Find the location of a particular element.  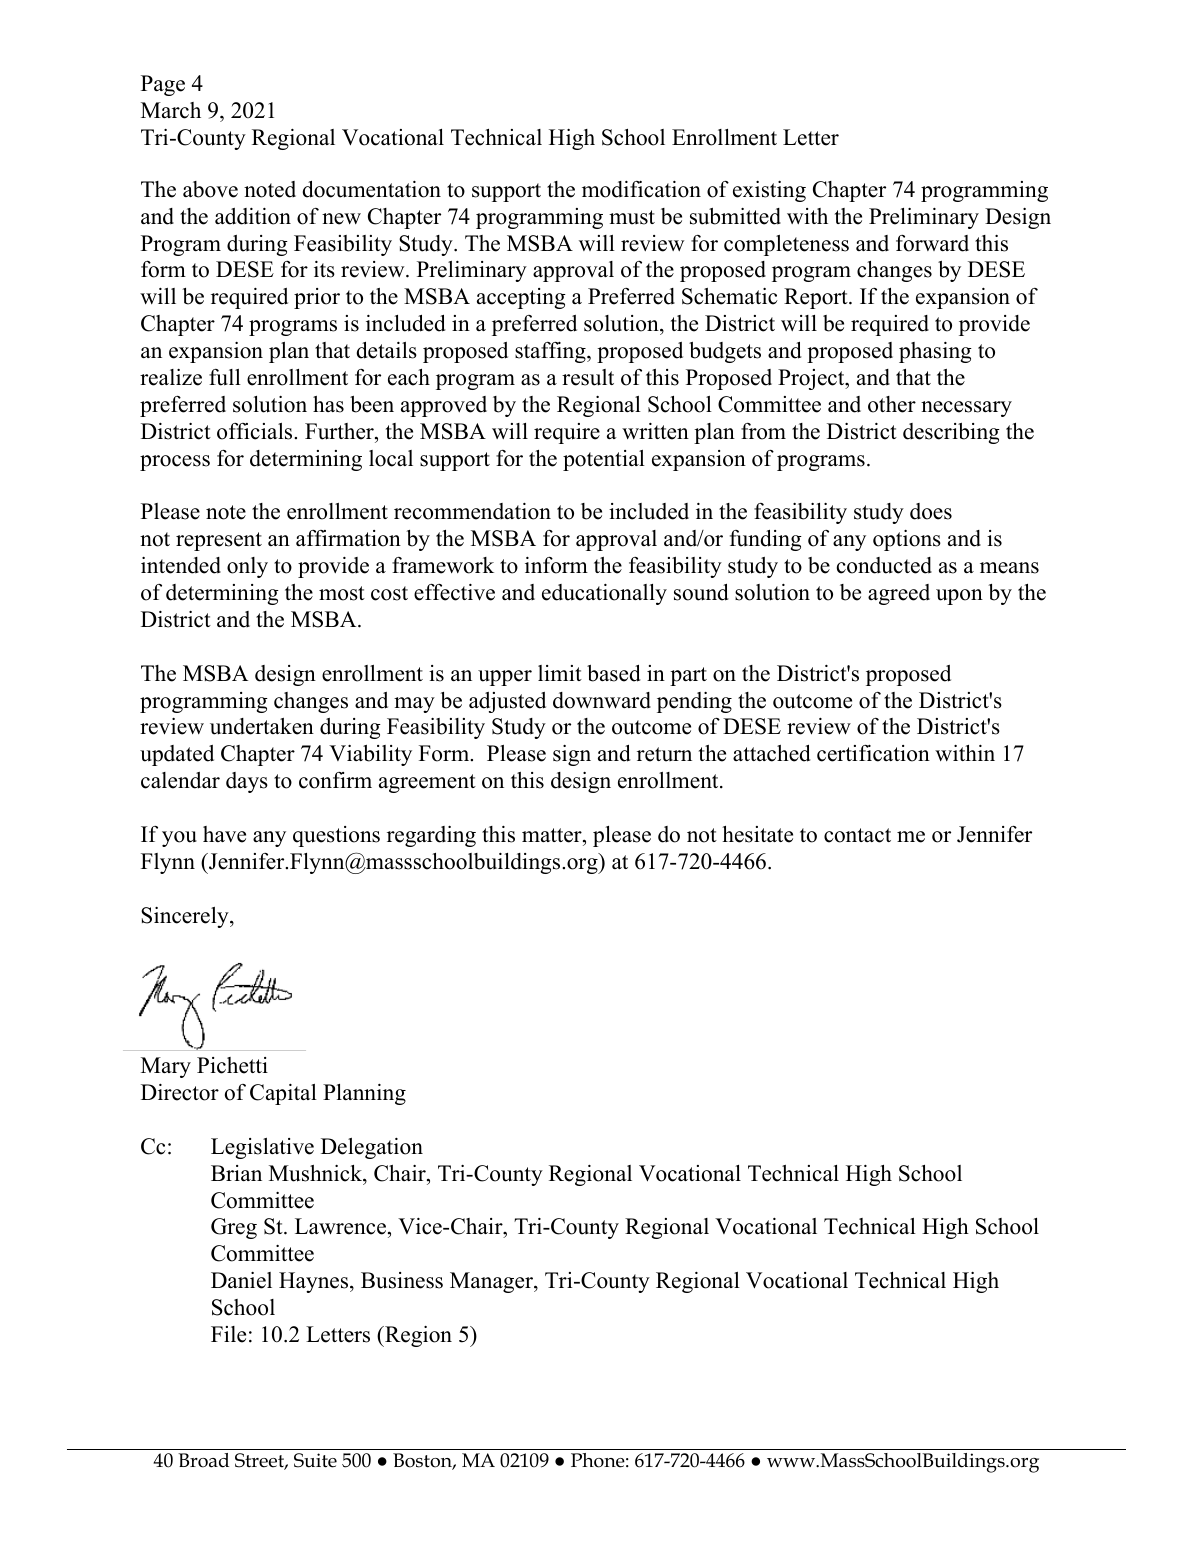

Business is located at coordinates (402, 1280).
